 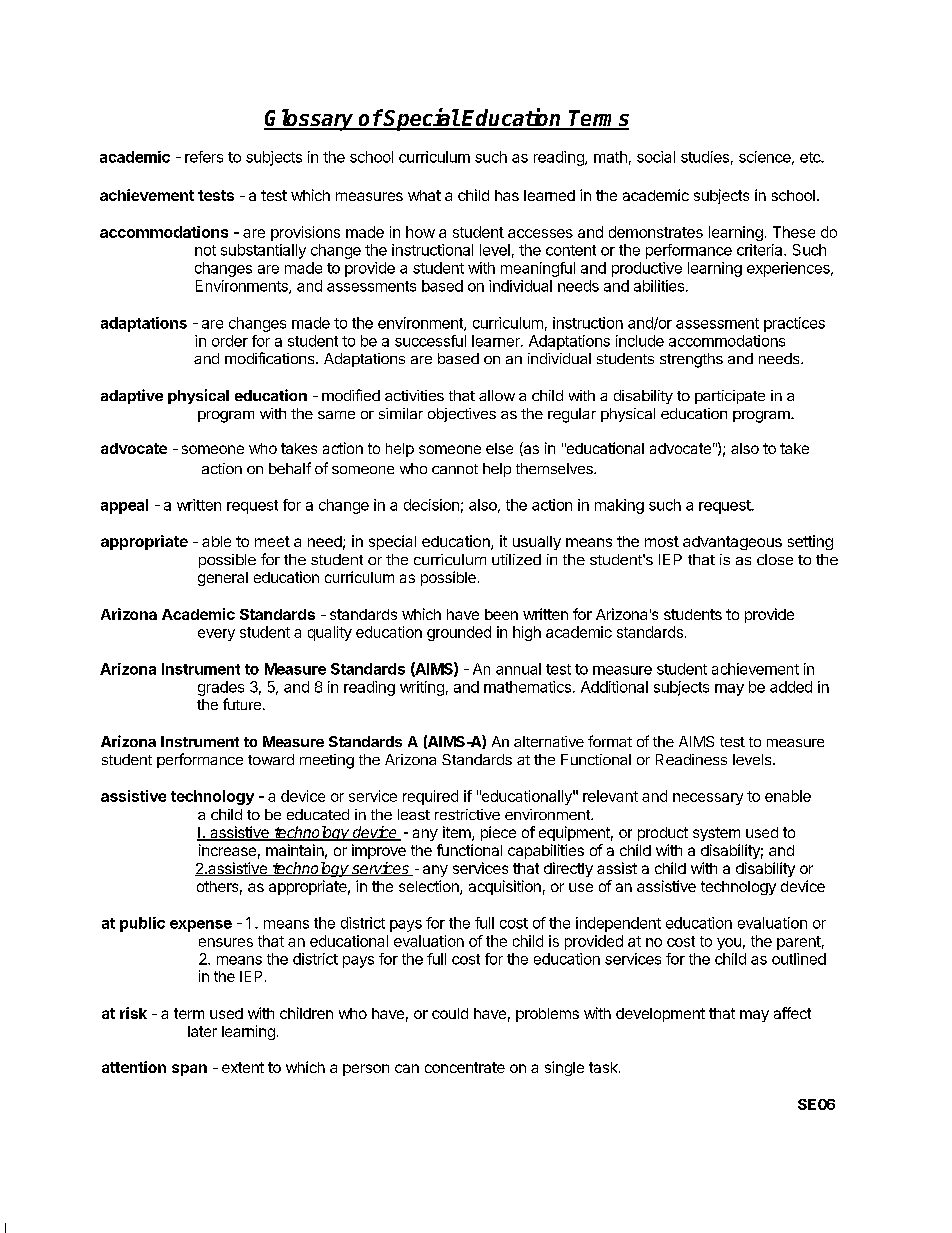 What do you see at coordinates (202, 1031) in the screenshot?
I see `later` at bounding box center [202, 1031].
